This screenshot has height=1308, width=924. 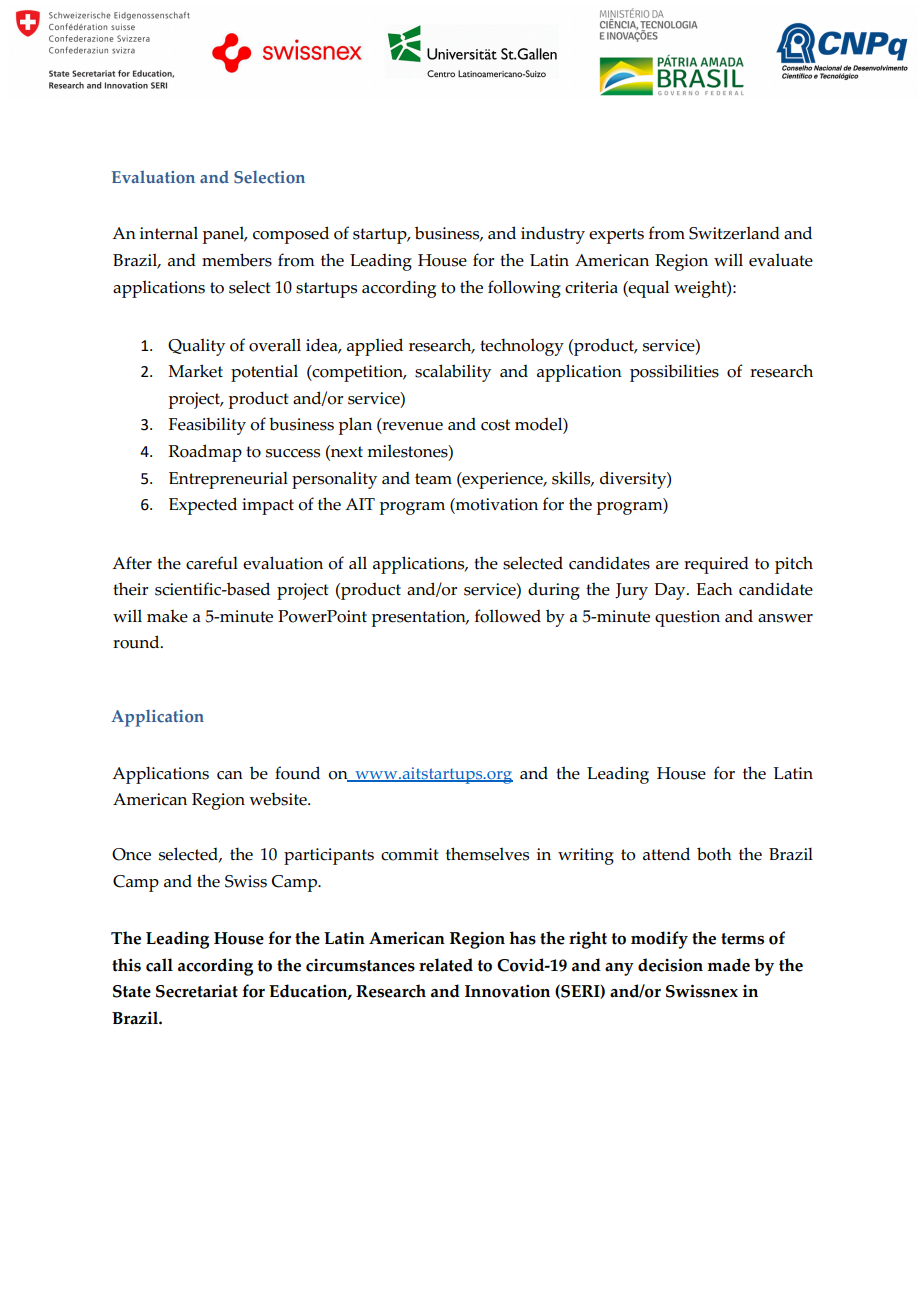 I want to click on question, so click(x=687, y=618).
